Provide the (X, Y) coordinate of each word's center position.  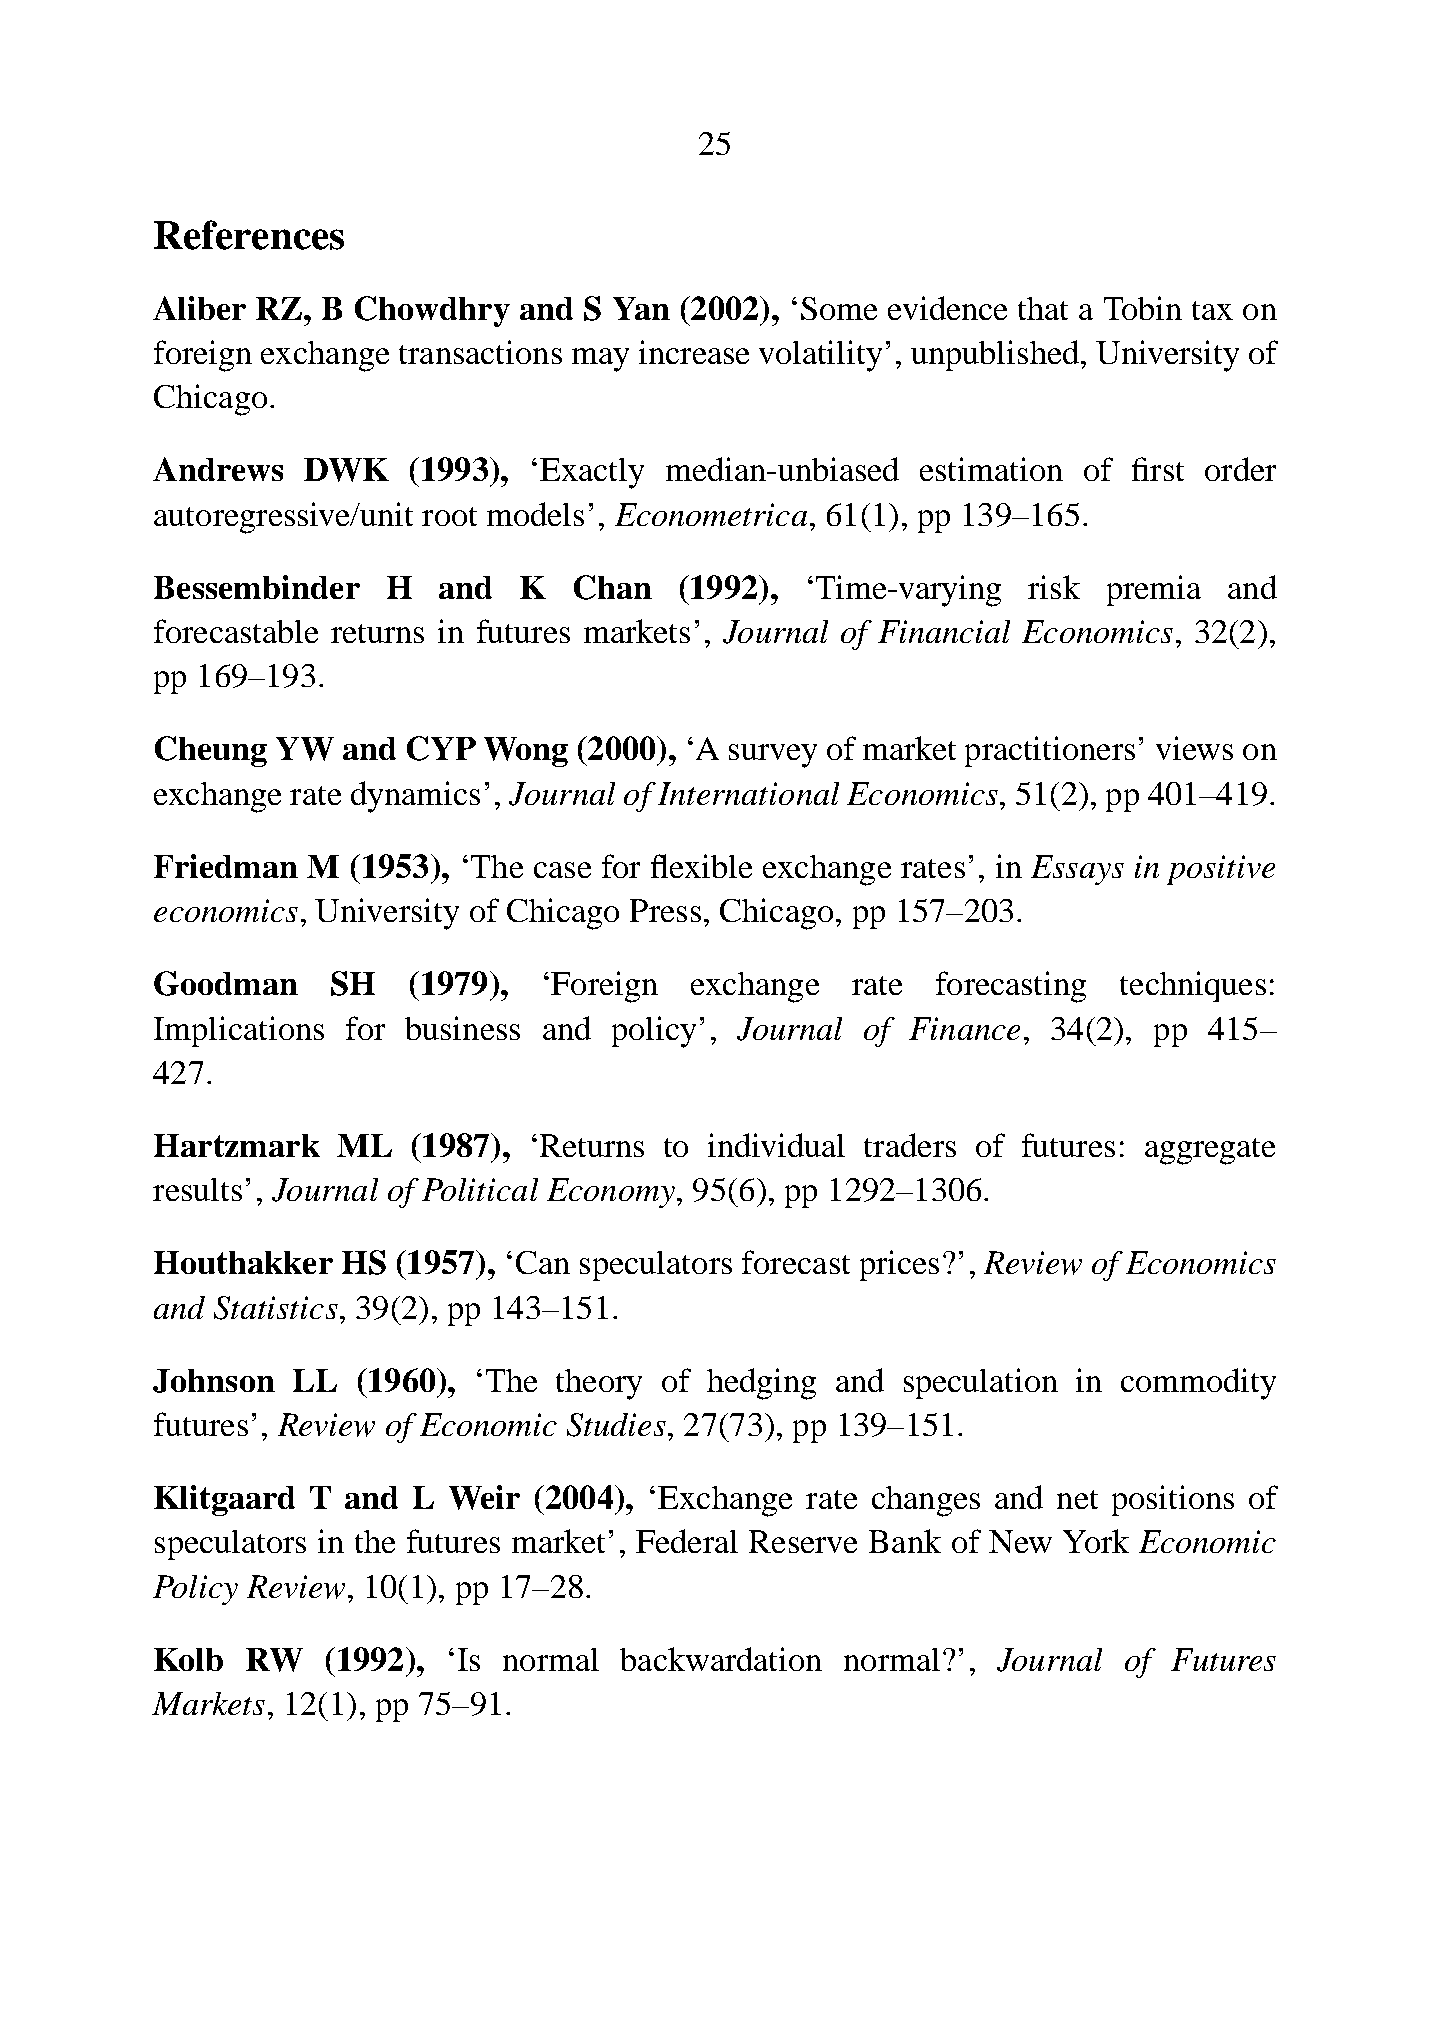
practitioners (1050, 751)
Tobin (1143, 308)
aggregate (1210, 1151)
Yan (641, 308)
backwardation (721, 1659)
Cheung (211, 751)
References (249, 235)
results (197, 1189)
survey (773, 756)
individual (776, 1145)
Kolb (188, 1659)
